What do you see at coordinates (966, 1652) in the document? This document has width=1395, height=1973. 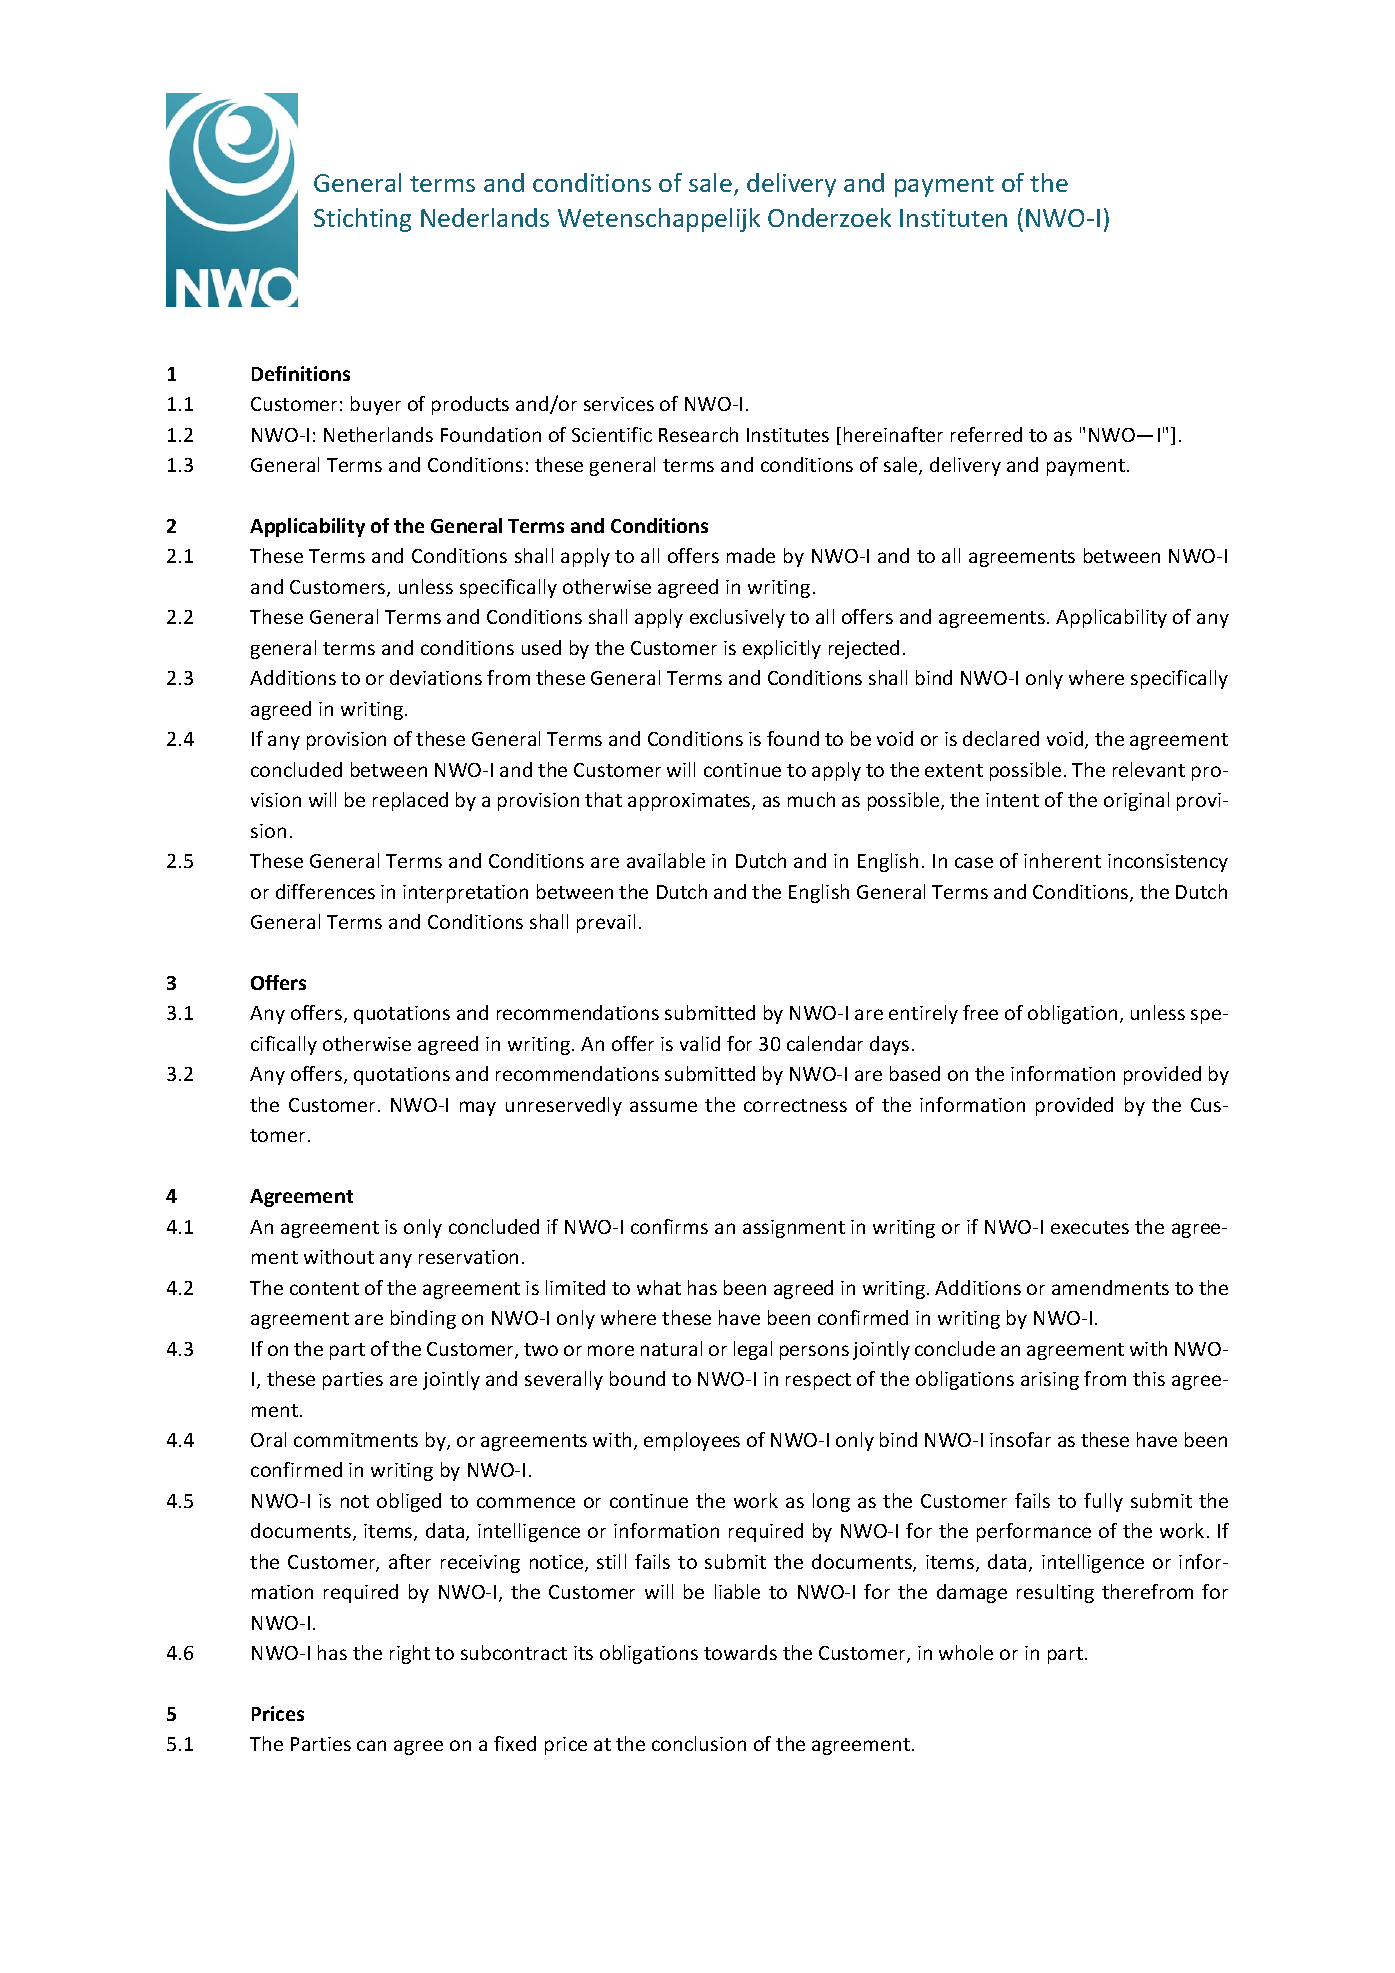 I see `whole` at bounding box center [966, 1652].
